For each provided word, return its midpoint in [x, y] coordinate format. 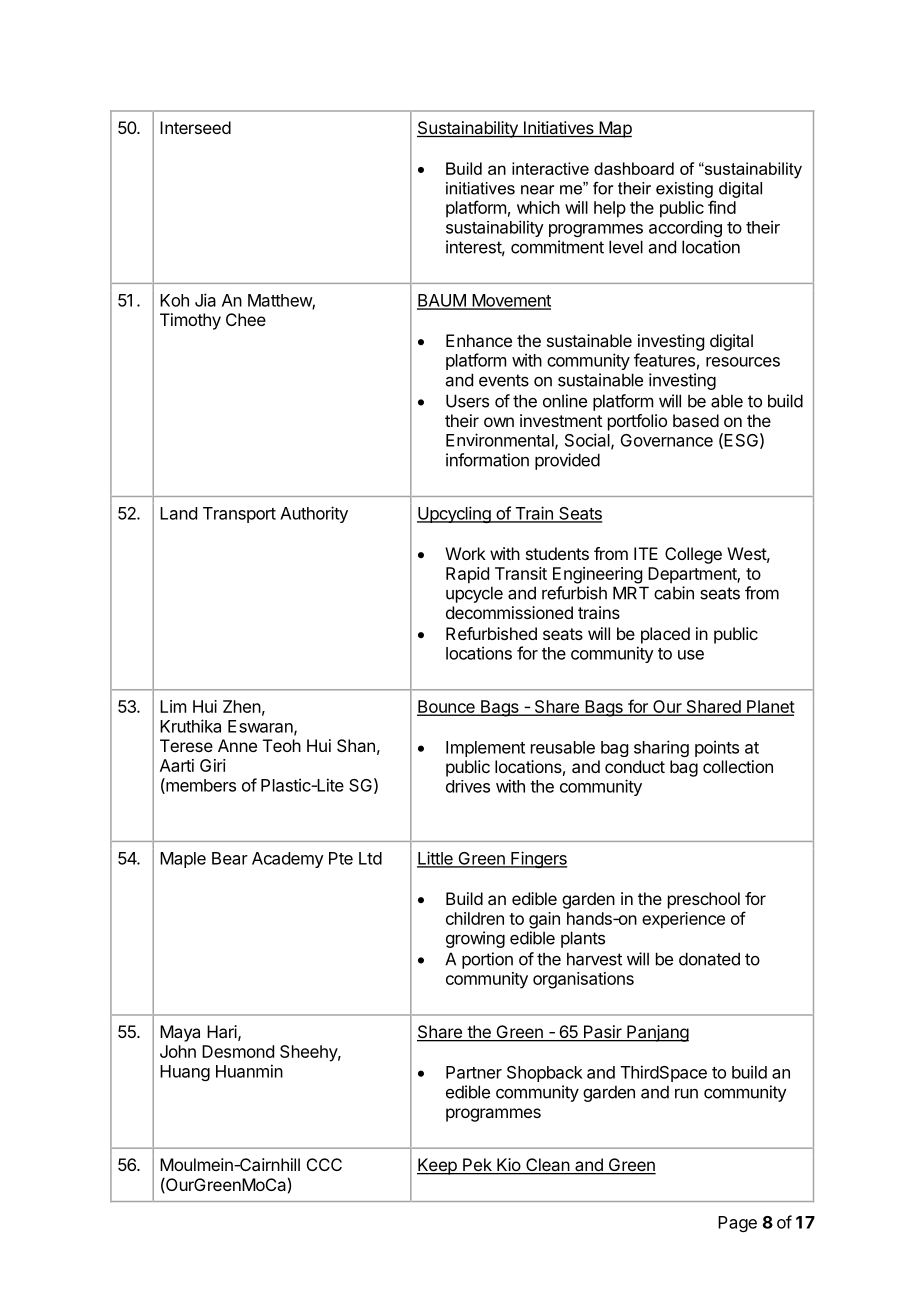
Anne [237, 745]
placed [665, 635]
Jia [205, 300]
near [537, 190]
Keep [438, 1166]
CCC [324, 1164]
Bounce [447, 707]
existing [684, 190]
